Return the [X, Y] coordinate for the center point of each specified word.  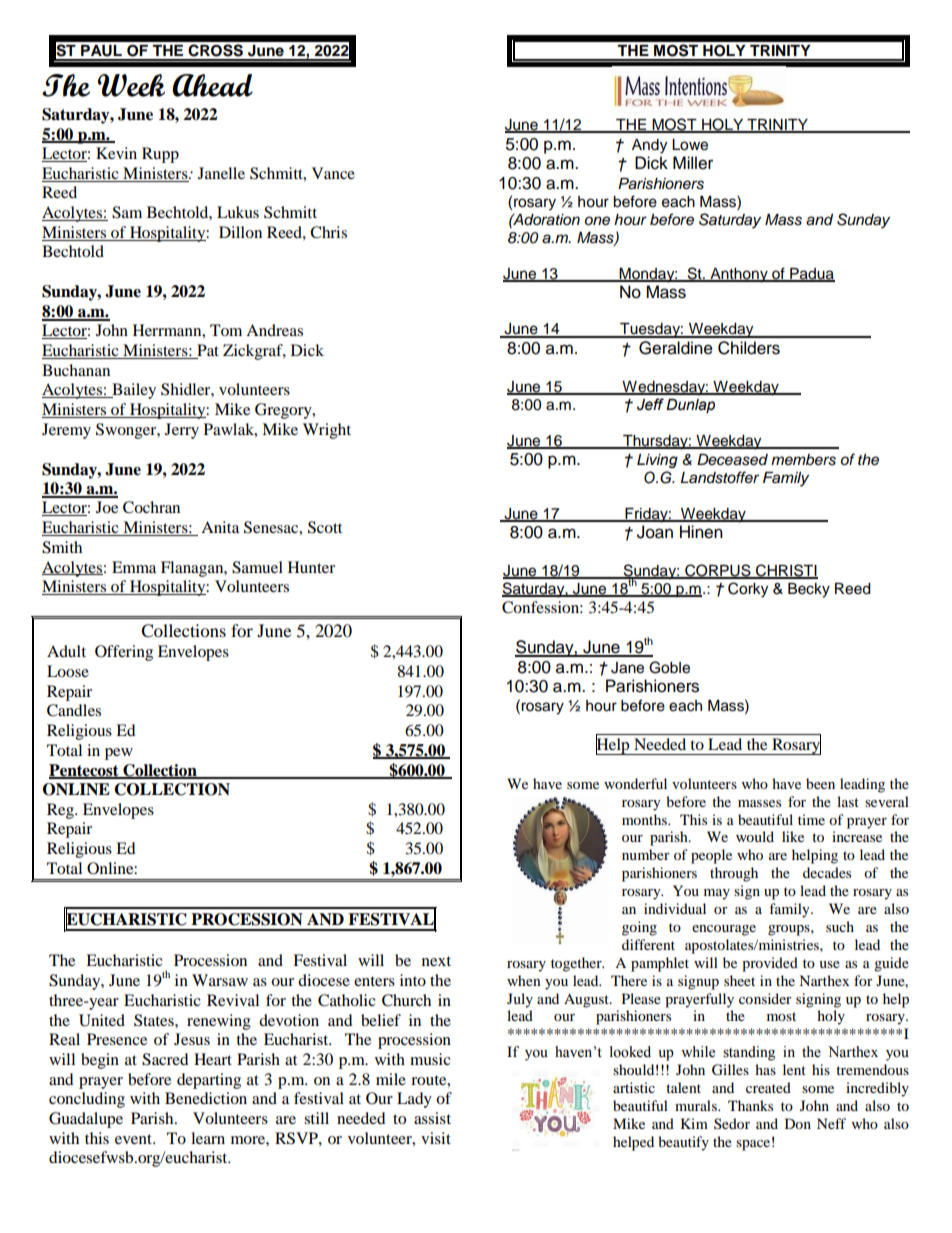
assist [432, 1118]
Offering [124, 653]
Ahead [212, 85]
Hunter [311, 567]
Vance [333, 173]
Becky [809, 590]
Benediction [206, 1098]
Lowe [690, 145]
